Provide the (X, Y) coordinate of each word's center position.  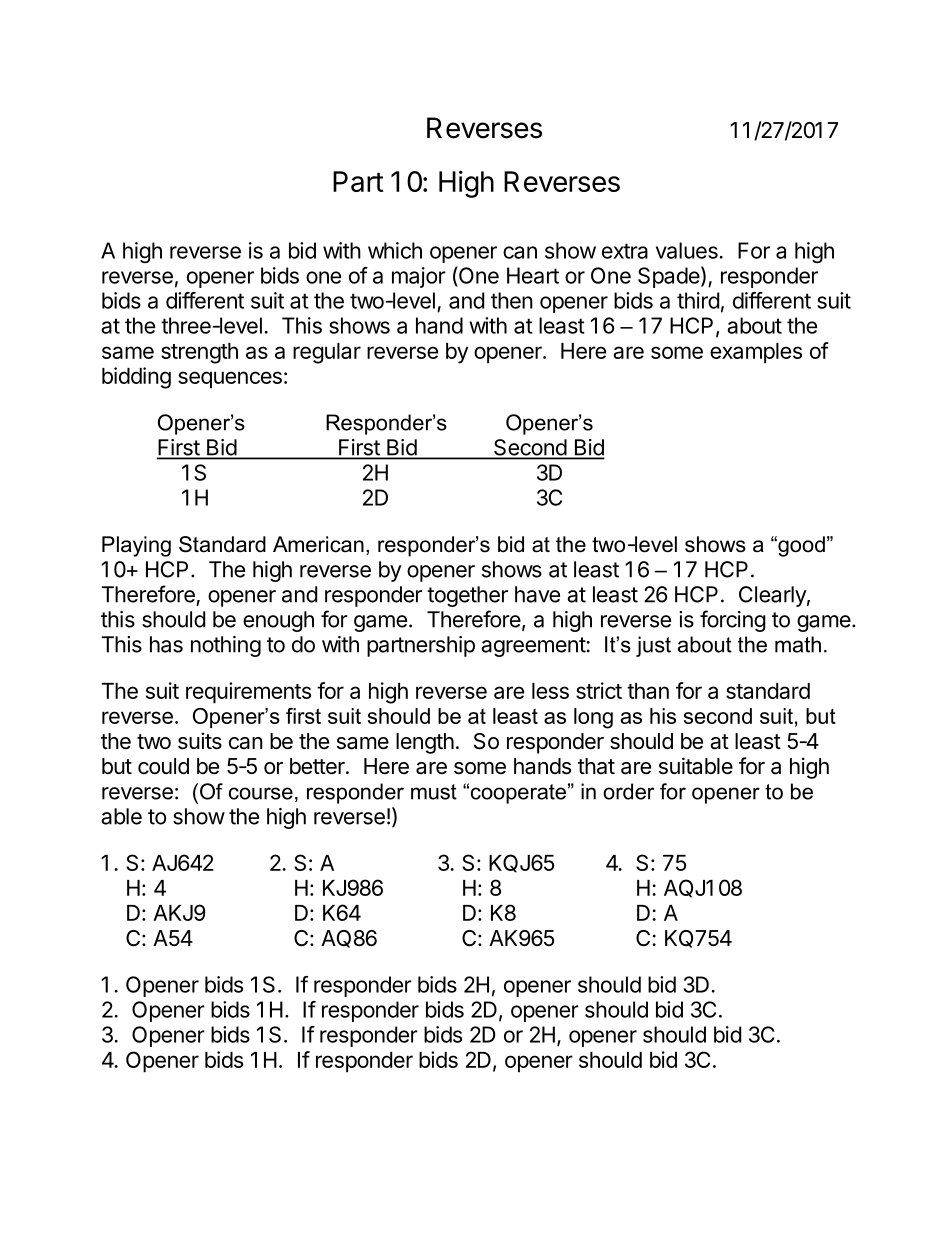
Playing (136, 546)
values (687, 250)
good (800, 546)
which (395, 250)
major (419, 277)
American (318, 544)
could (163, 766)
